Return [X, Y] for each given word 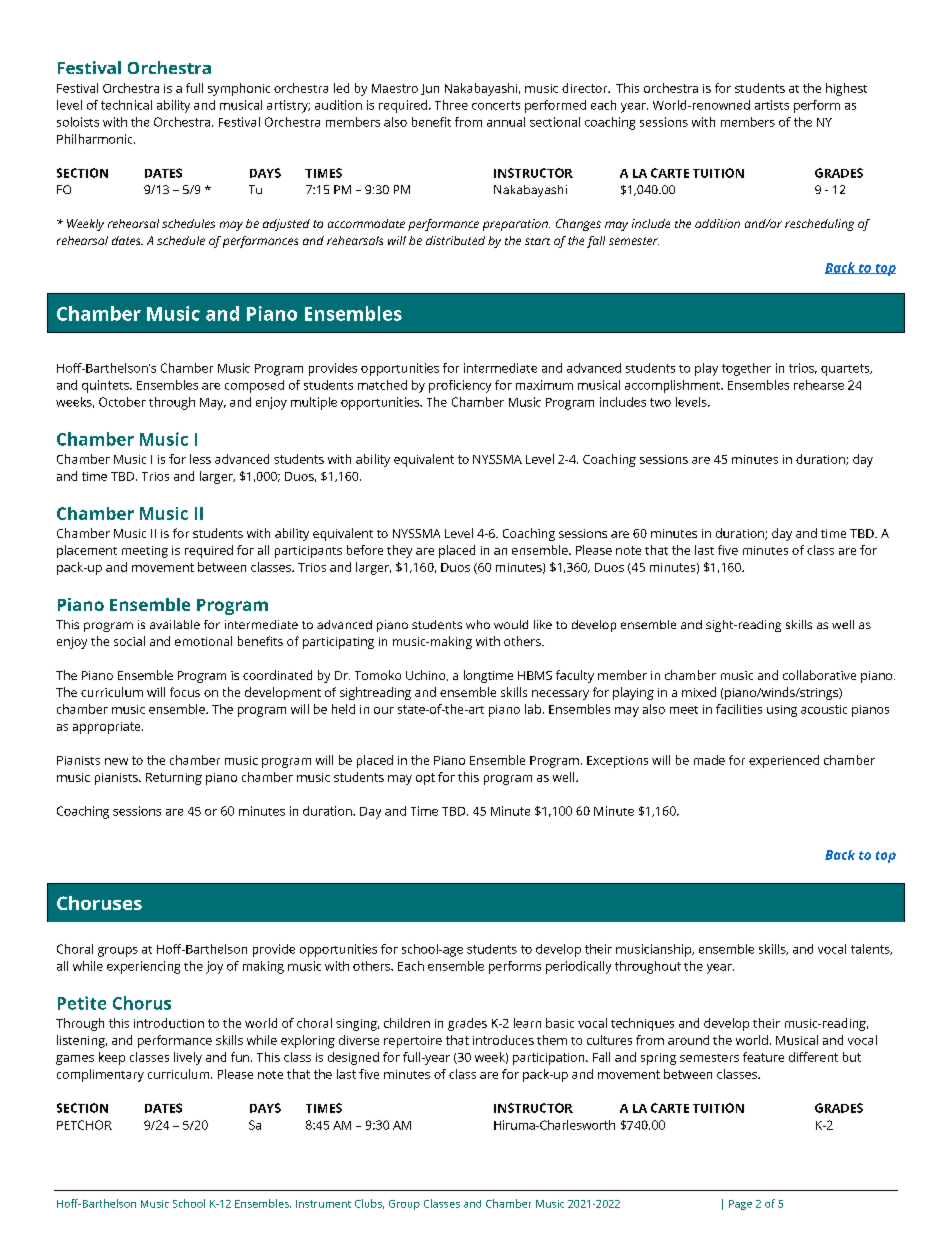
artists [772, 105]
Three [451, 105]
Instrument [323, 1204]
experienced [784, 761]
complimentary [100, 1075]
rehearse [819, 385]
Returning [174, 779]
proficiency [460, 386]
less [200, 459]
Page [740, 1205]
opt [425, 779]
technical [126, 105]
